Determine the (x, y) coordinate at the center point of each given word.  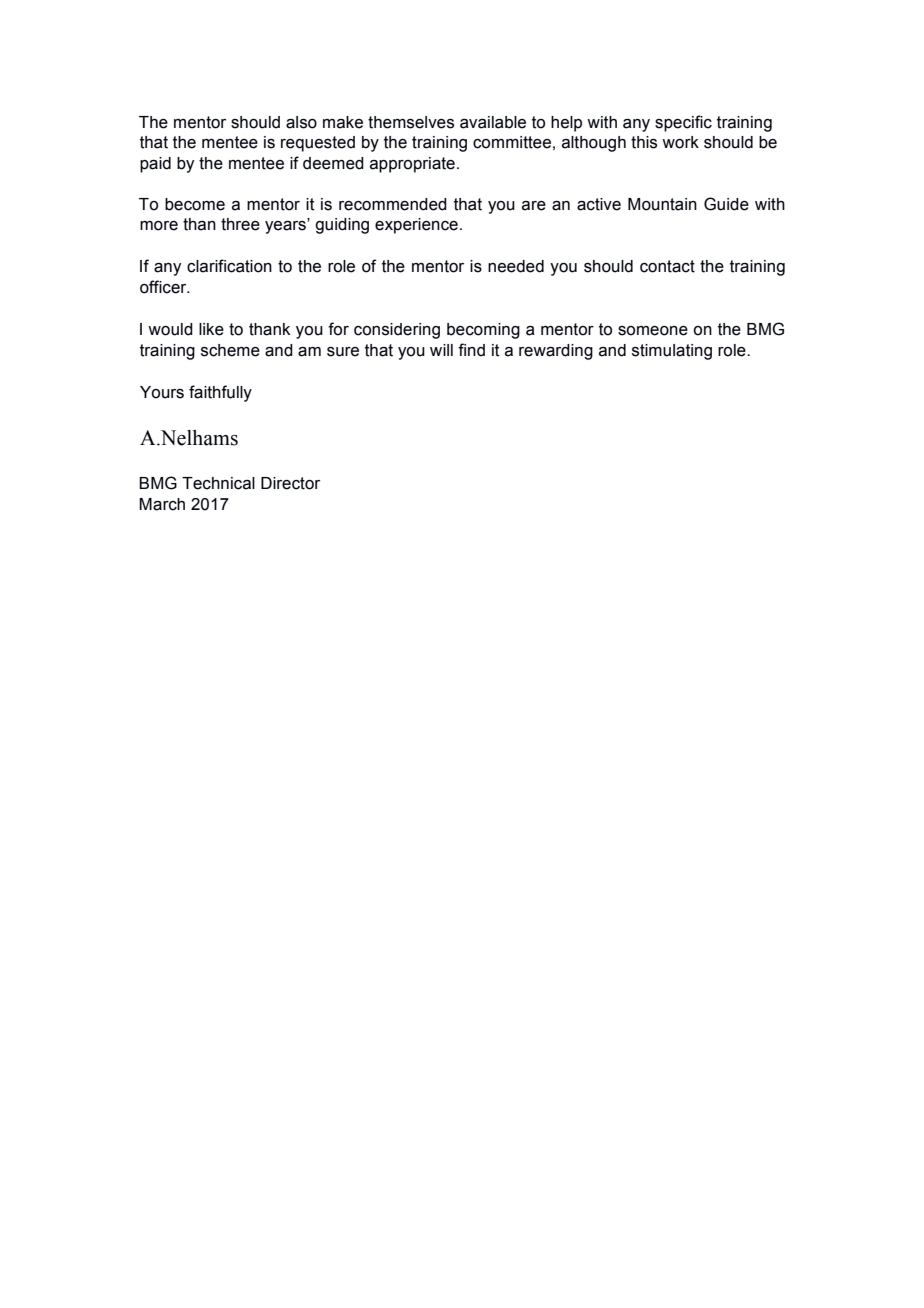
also (301, 122)
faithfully (220, 393)
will (441, 350)
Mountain (662, 204)
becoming (483, 331)
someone (653, 331)
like (211, 329)
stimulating (672, 352)
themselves (411, 122)
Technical (218, 483)
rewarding (556, 352)
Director (290, 483)
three (240, 224)
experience (416, 226)
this (644, 142)
